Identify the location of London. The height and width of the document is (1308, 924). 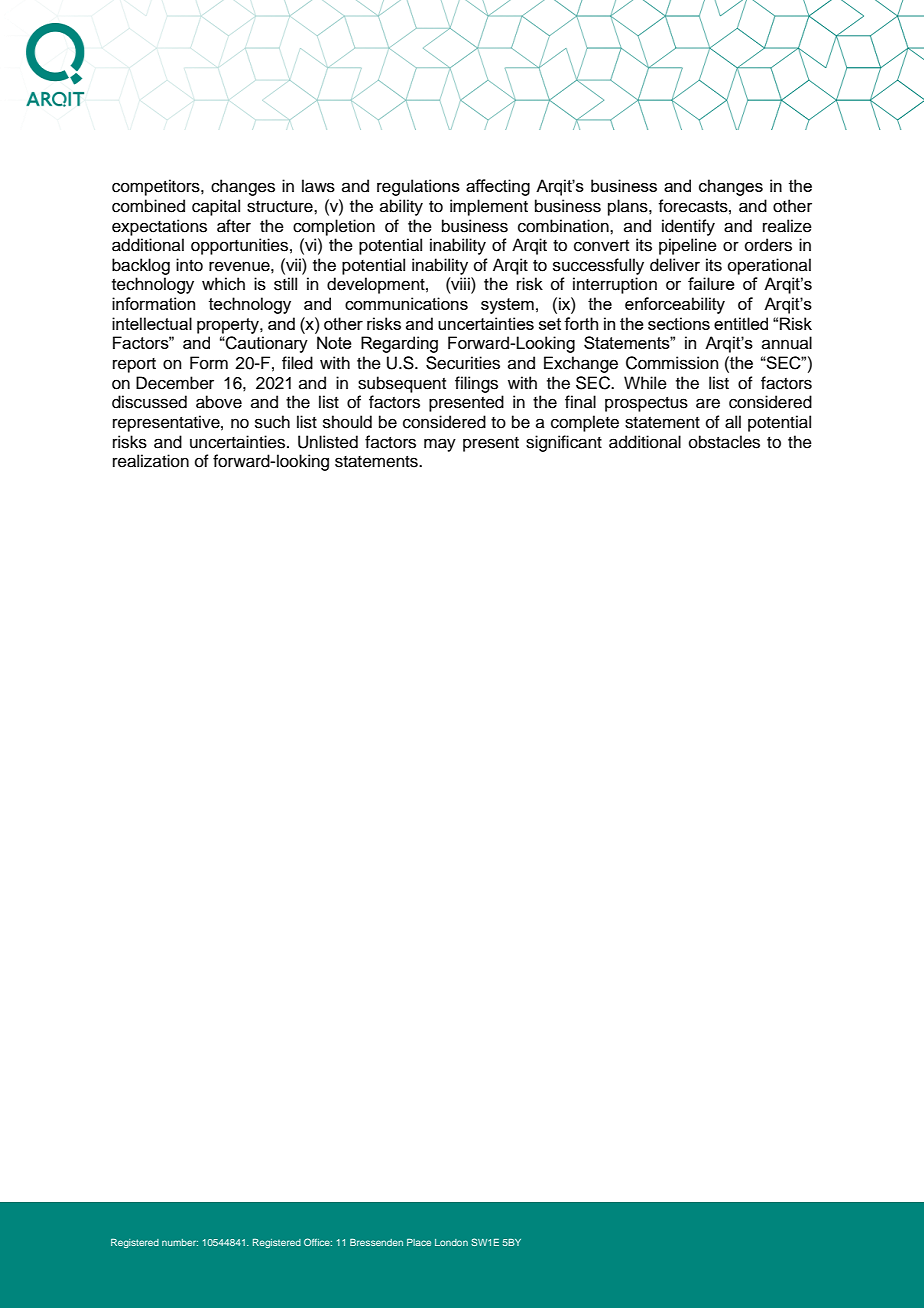
(451, 1242).
